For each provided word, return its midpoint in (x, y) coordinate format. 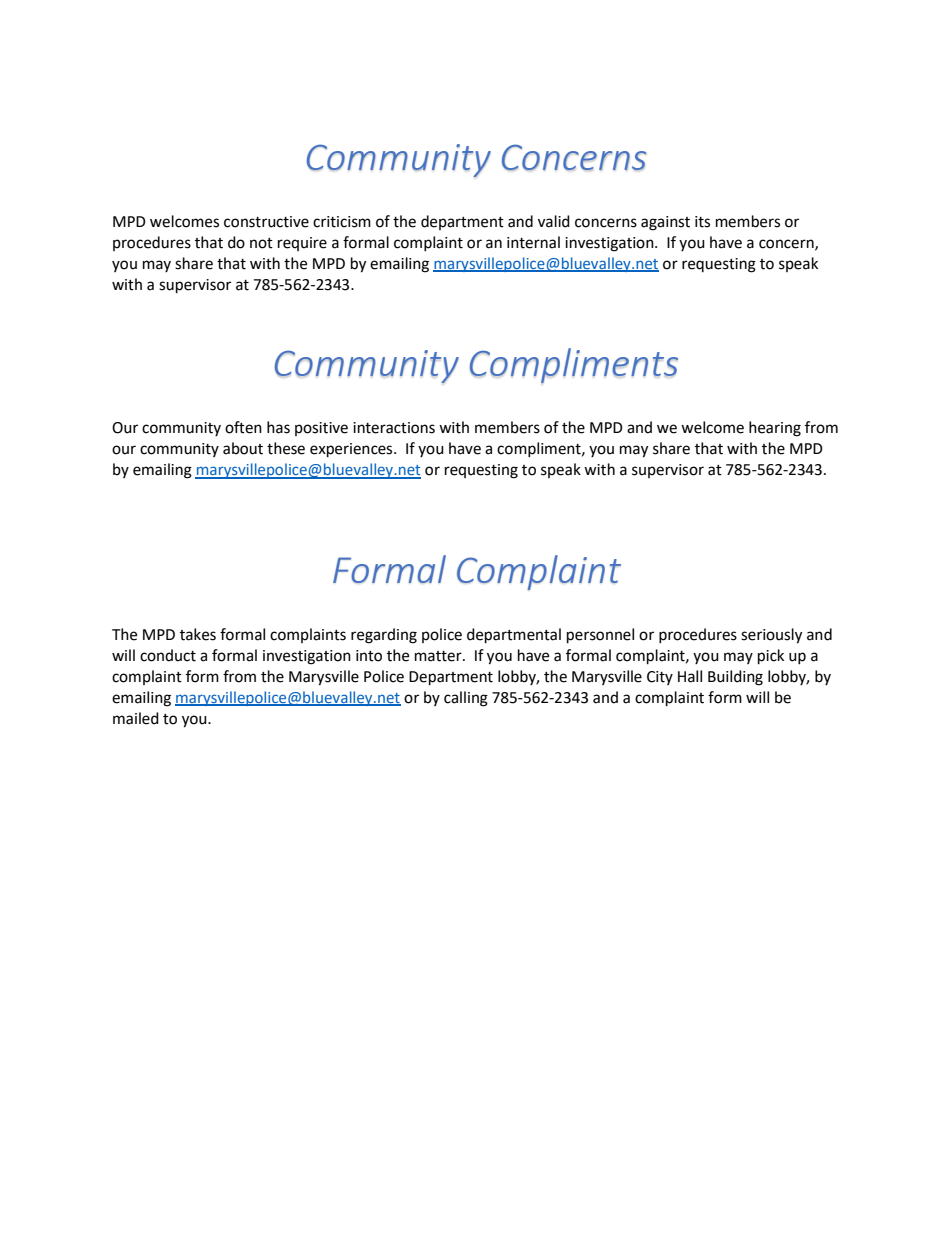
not (261, 243)
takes (198, 634)
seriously (771, 636)
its (702, 222)
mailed (136, 718)
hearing (775, 429)
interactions (394, 428)
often (243, 427)
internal (533, 242)
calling (466, 699)
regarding (384, 636)
